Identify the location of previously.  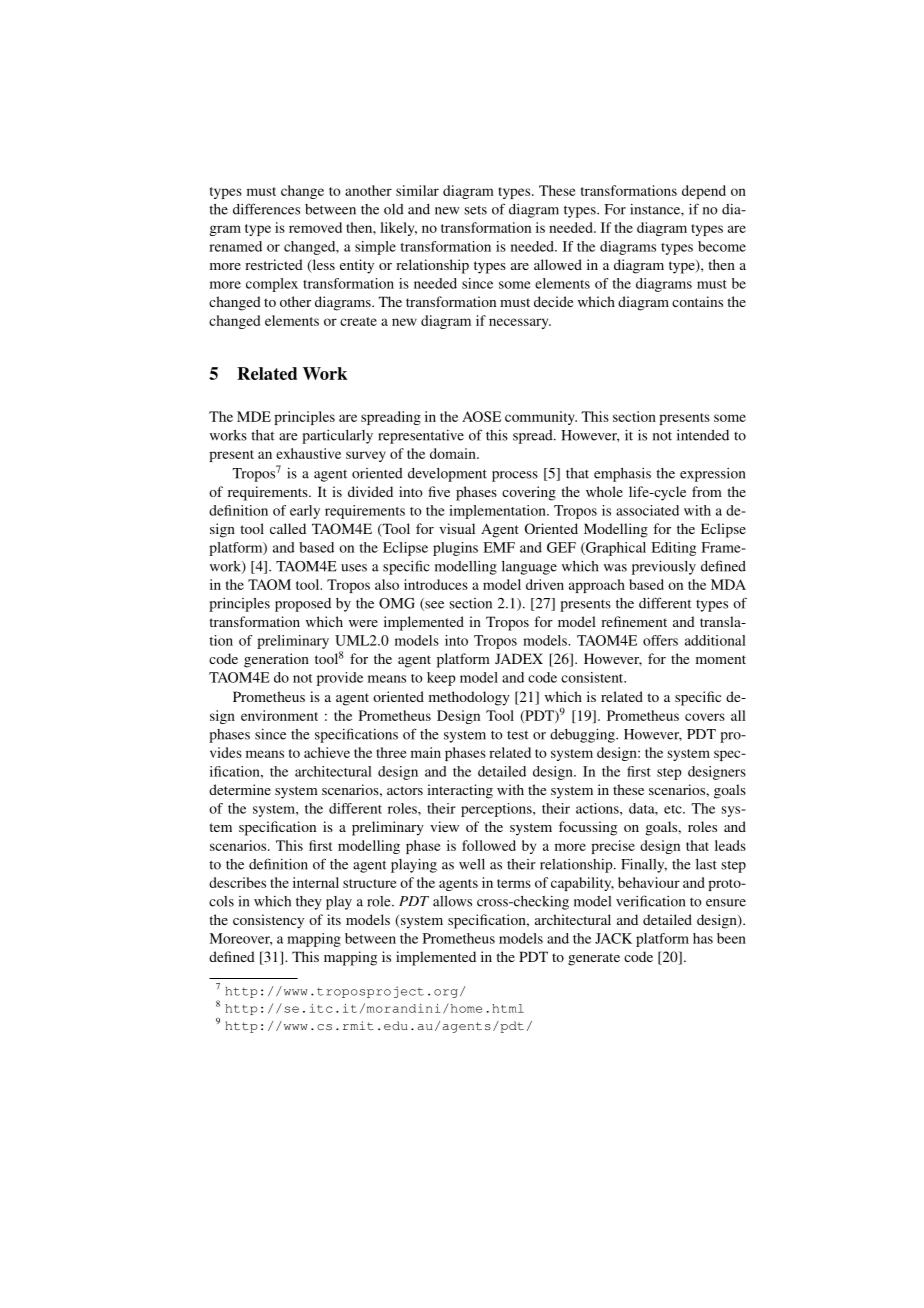
(664, 567).
